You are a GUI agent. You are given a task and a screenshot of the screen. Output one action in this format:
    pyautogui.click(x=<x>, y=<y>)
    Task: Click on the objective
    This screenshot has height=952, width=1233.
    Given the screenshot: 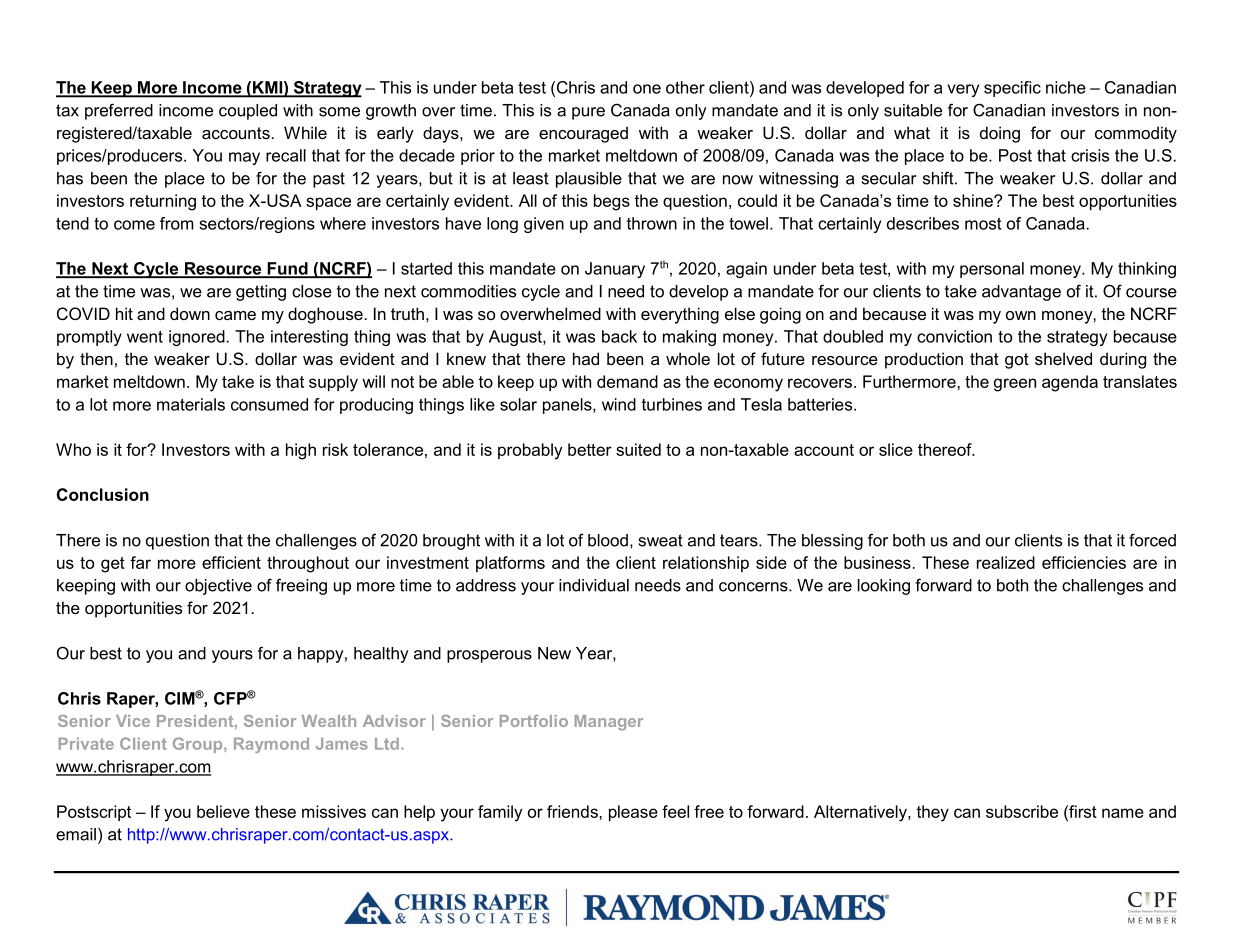 What is the action you would take?
    pyautogui.click(x=218, y=587)
